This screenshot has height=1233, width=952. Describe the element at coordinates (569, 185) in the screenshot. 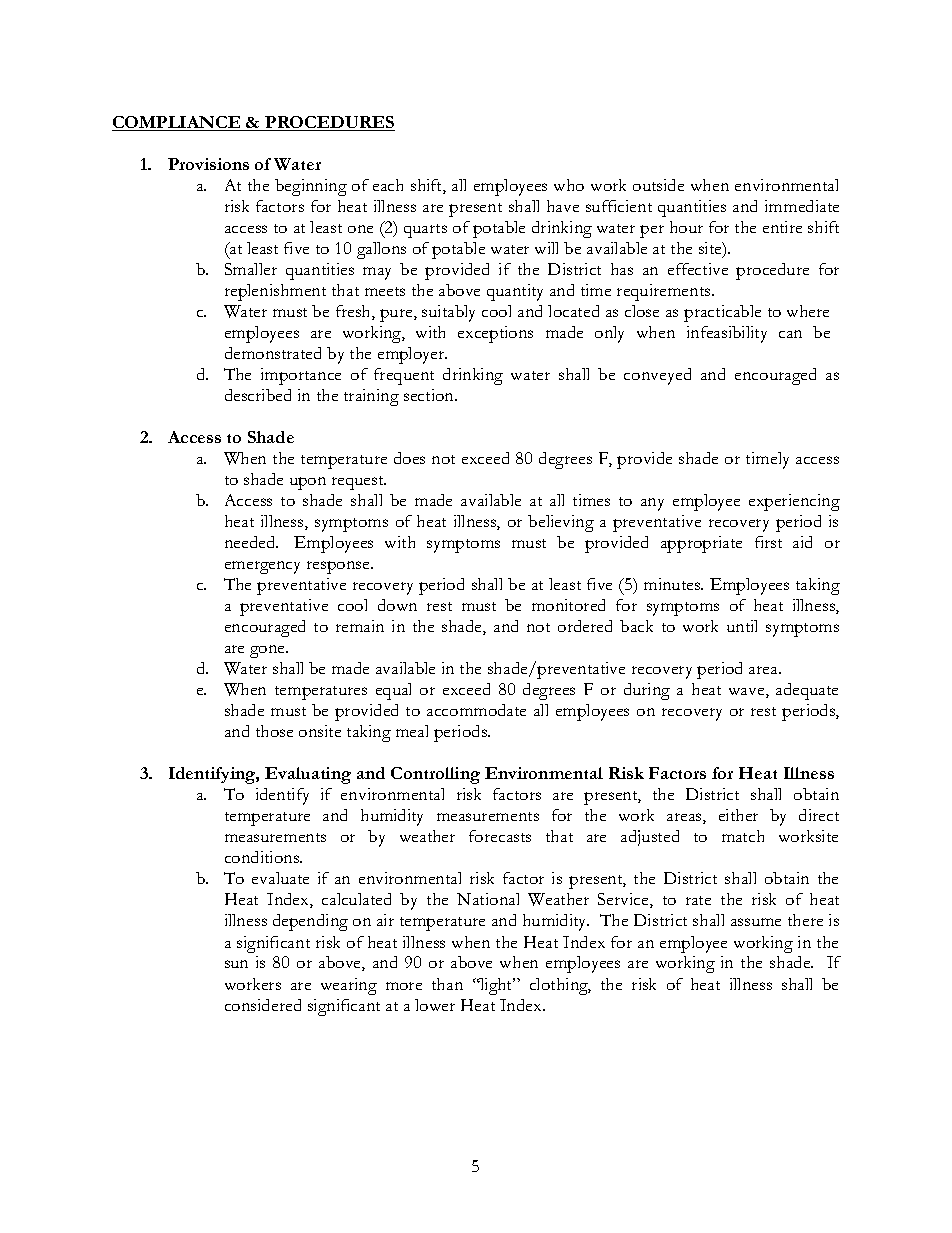

I see `who` at that location.
